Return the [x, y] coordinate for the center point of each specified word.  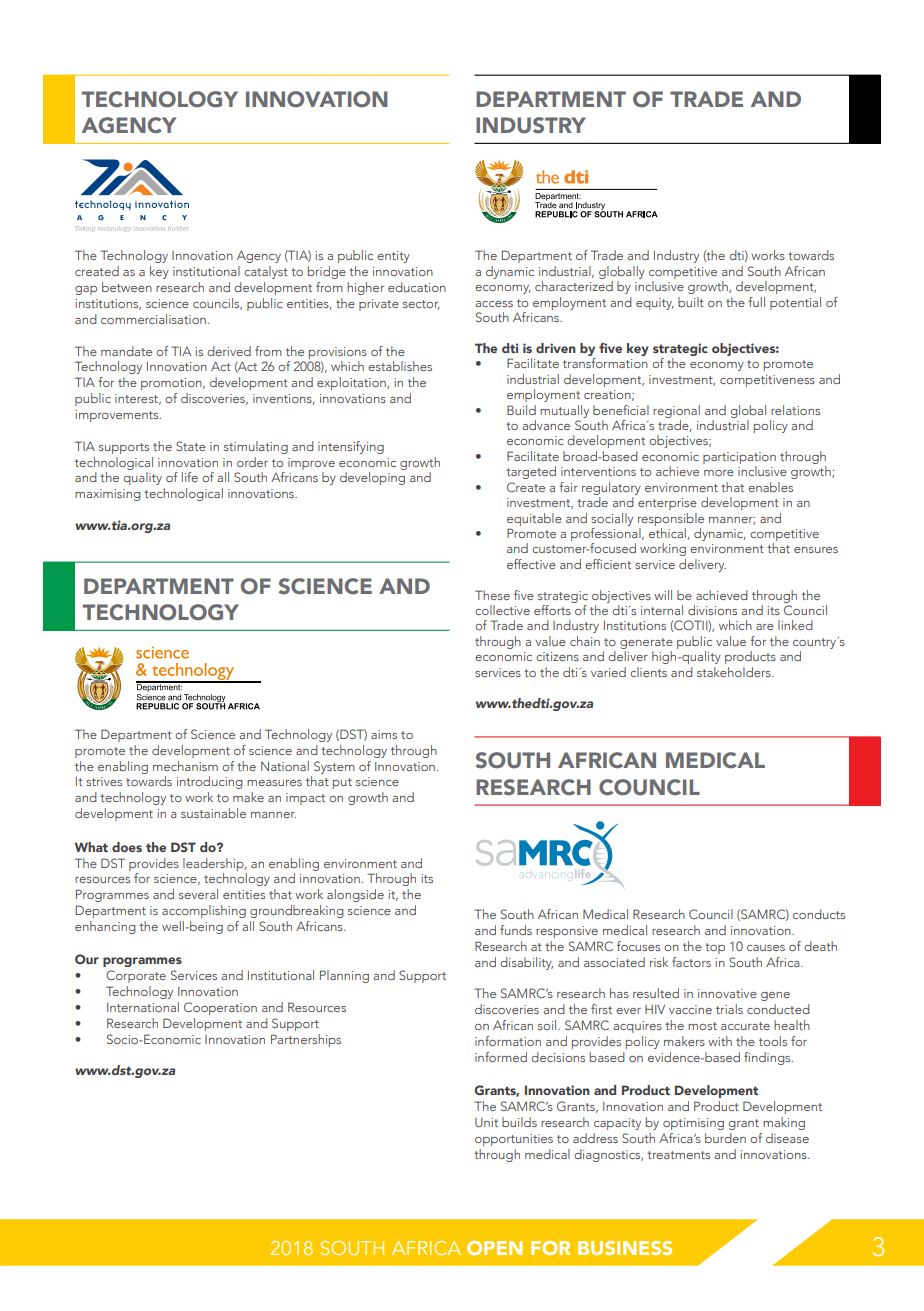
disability [526, 963]
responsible [671, 519]
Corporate [136, 976]
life [190, 477]
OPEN [494, 1248]
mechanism [185, 766]
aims [384, 734]
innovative [727, 993]
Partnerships [306, 1040]
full [756, 302]
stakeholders [735, 672]
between [127, 287]
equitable [534, 519]
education [417, 287]
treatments [678, 1155]
